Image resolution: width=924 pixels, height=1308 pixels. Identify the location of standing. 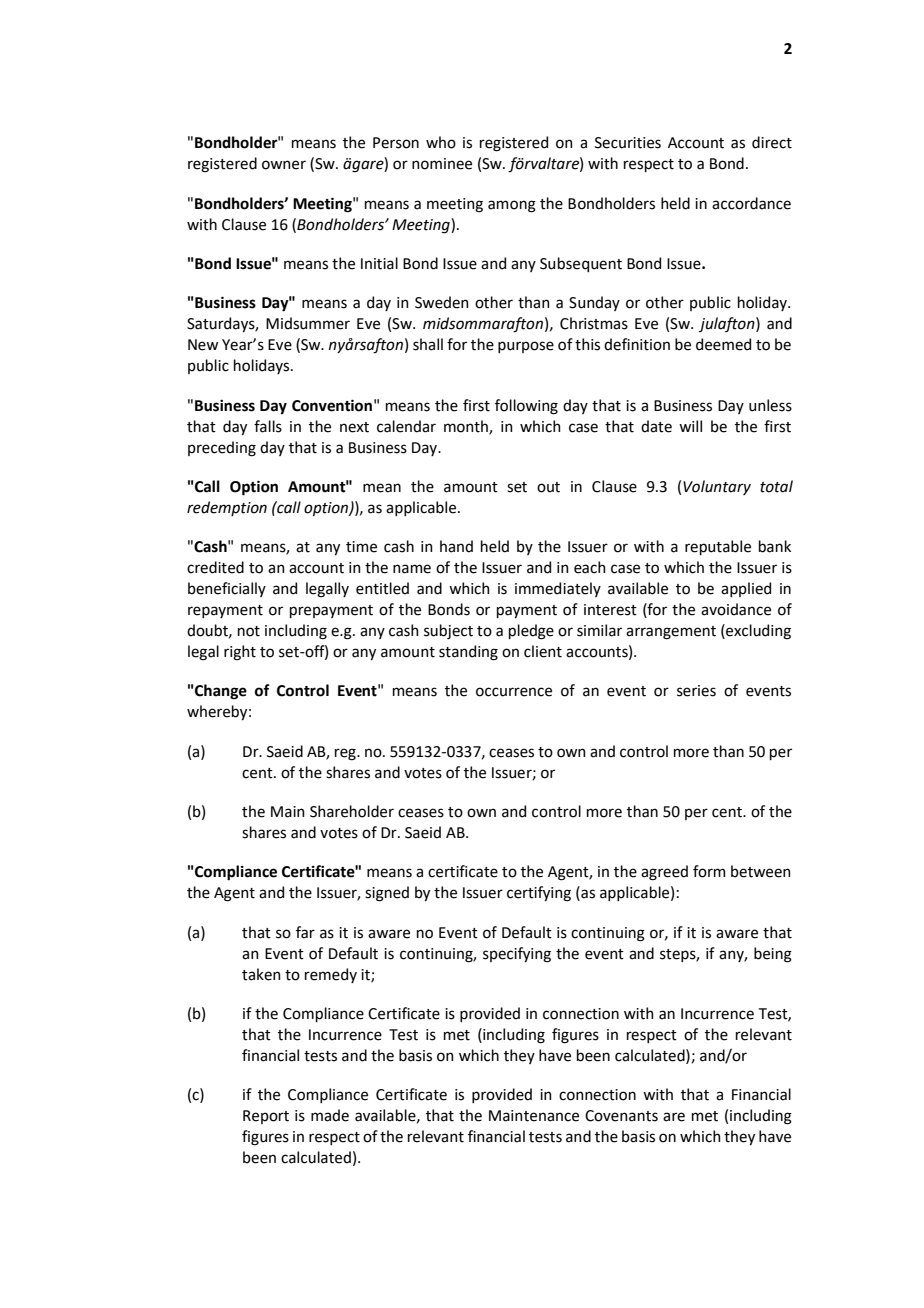
(468, 653).
